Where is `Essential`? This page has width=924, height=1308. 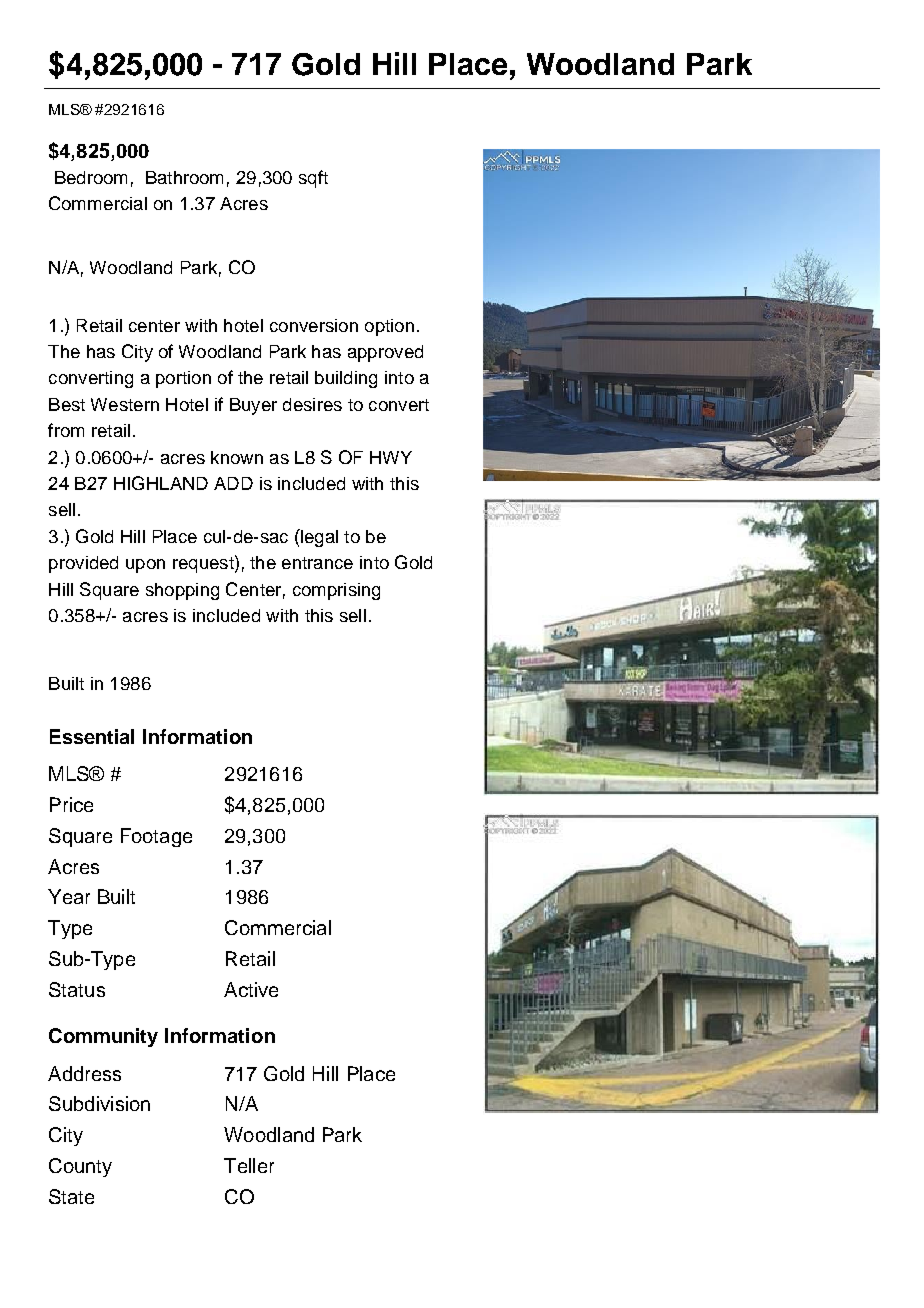 Essential is located at coordinates (92, 736).
